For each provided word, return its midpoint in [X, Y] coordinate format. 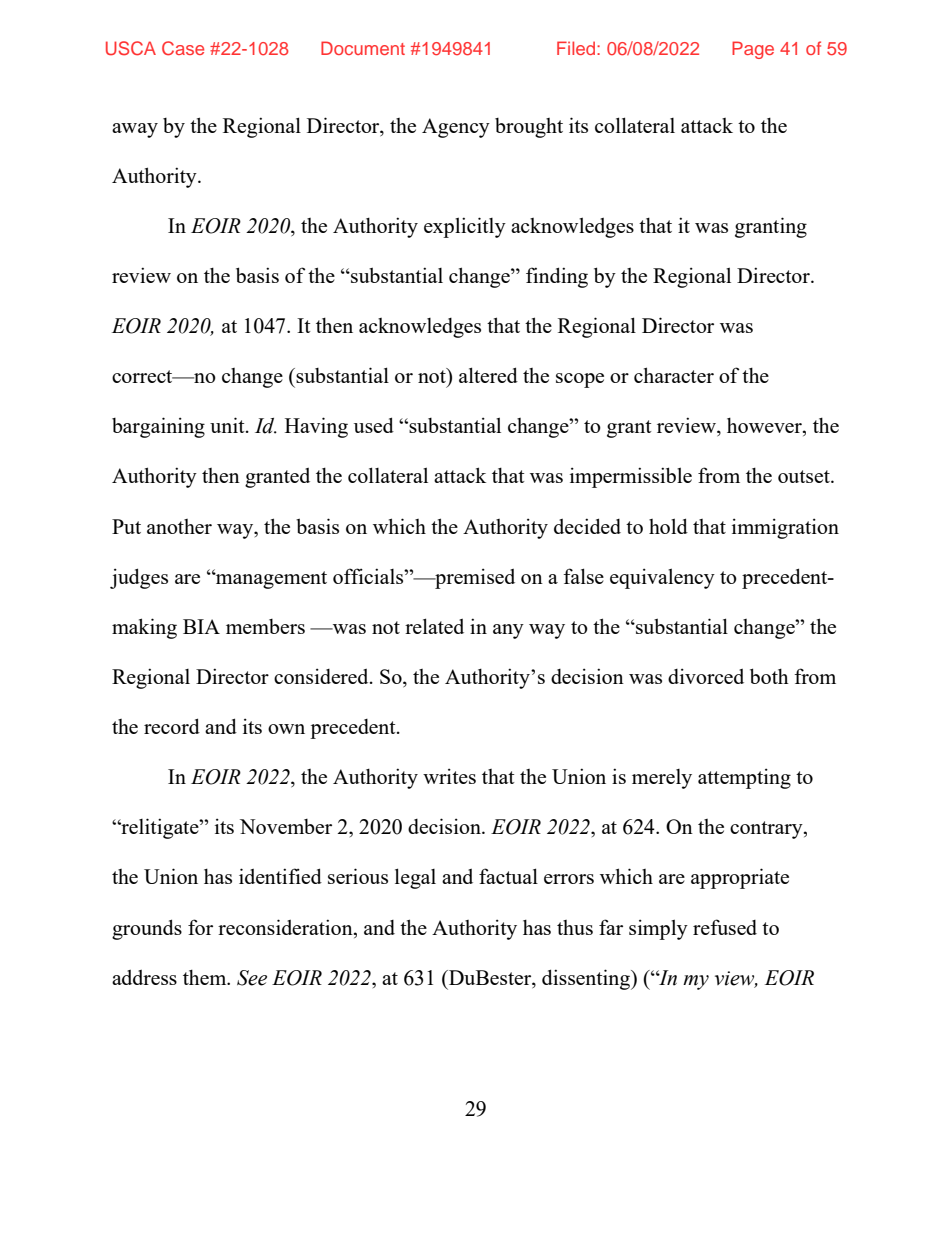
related [434, 626]
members [265, 626]
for [200, 927]
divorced [706, 676]
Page [753, 50]
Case [183, 48]
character [674, 375]
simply [658, 929]
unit [228, 425]
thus [575, 927]
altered [488, 375]
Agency [456, 128]
